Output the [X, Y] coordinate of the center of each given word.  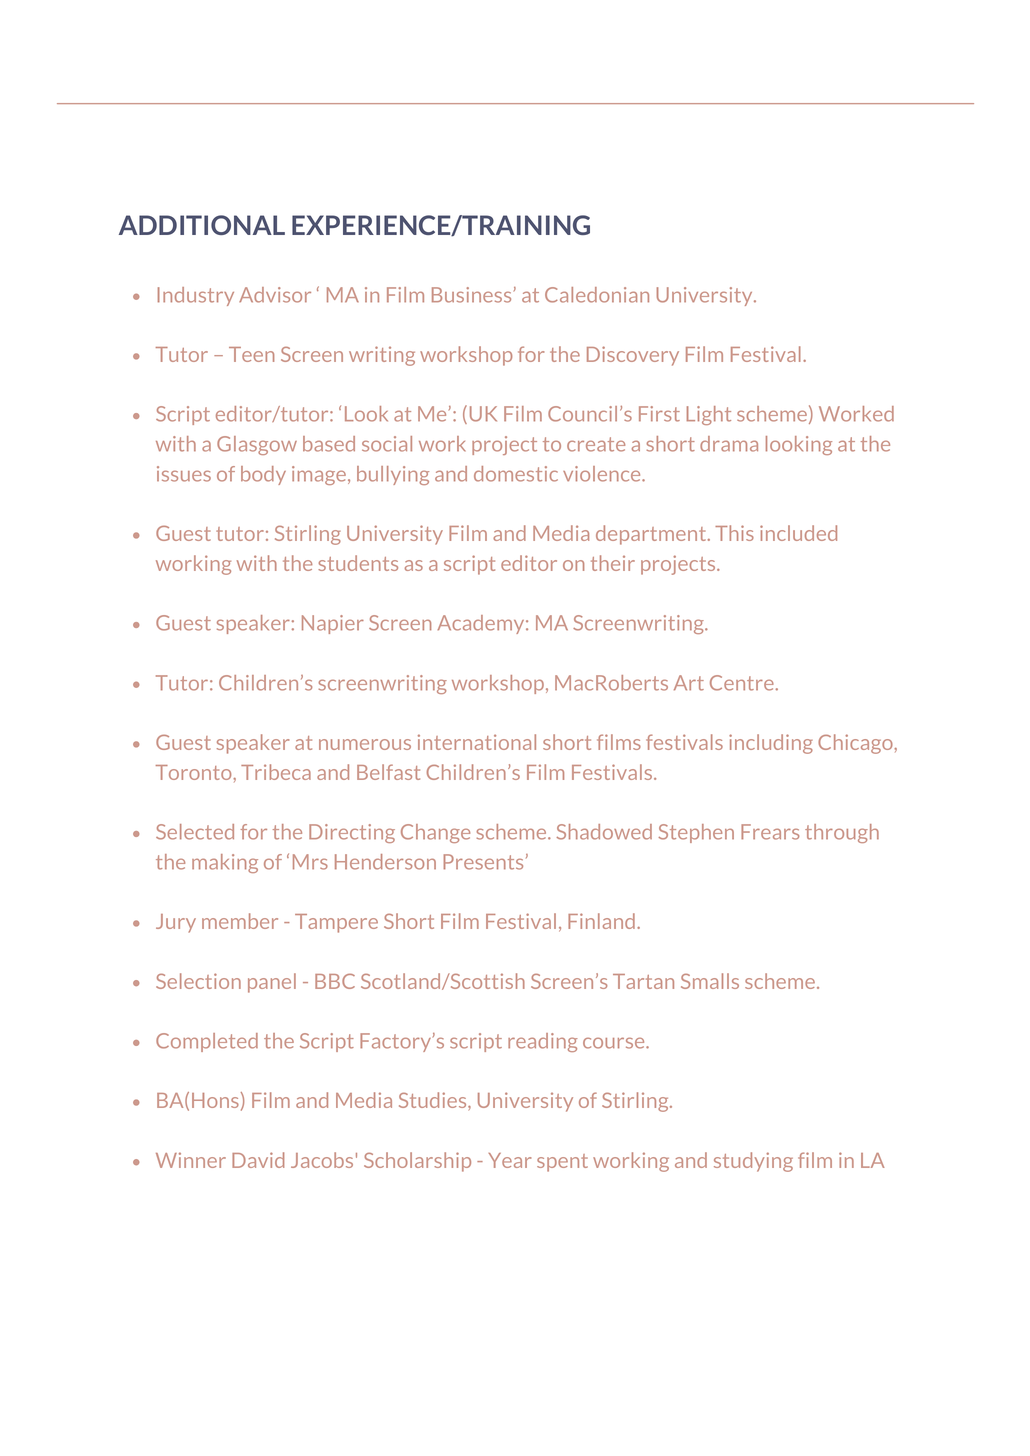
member [240, 921]
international [477, 742]
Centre [742, 683]
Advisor [275, 295]
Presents [483, 862]
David [258, 1160]
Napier [333, 624]
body [263, 475]
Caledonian [597, 295]
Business [471, 295]
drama [729, 444]
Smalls [710, 981]
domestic [516, 474]
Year [509, 1160]
